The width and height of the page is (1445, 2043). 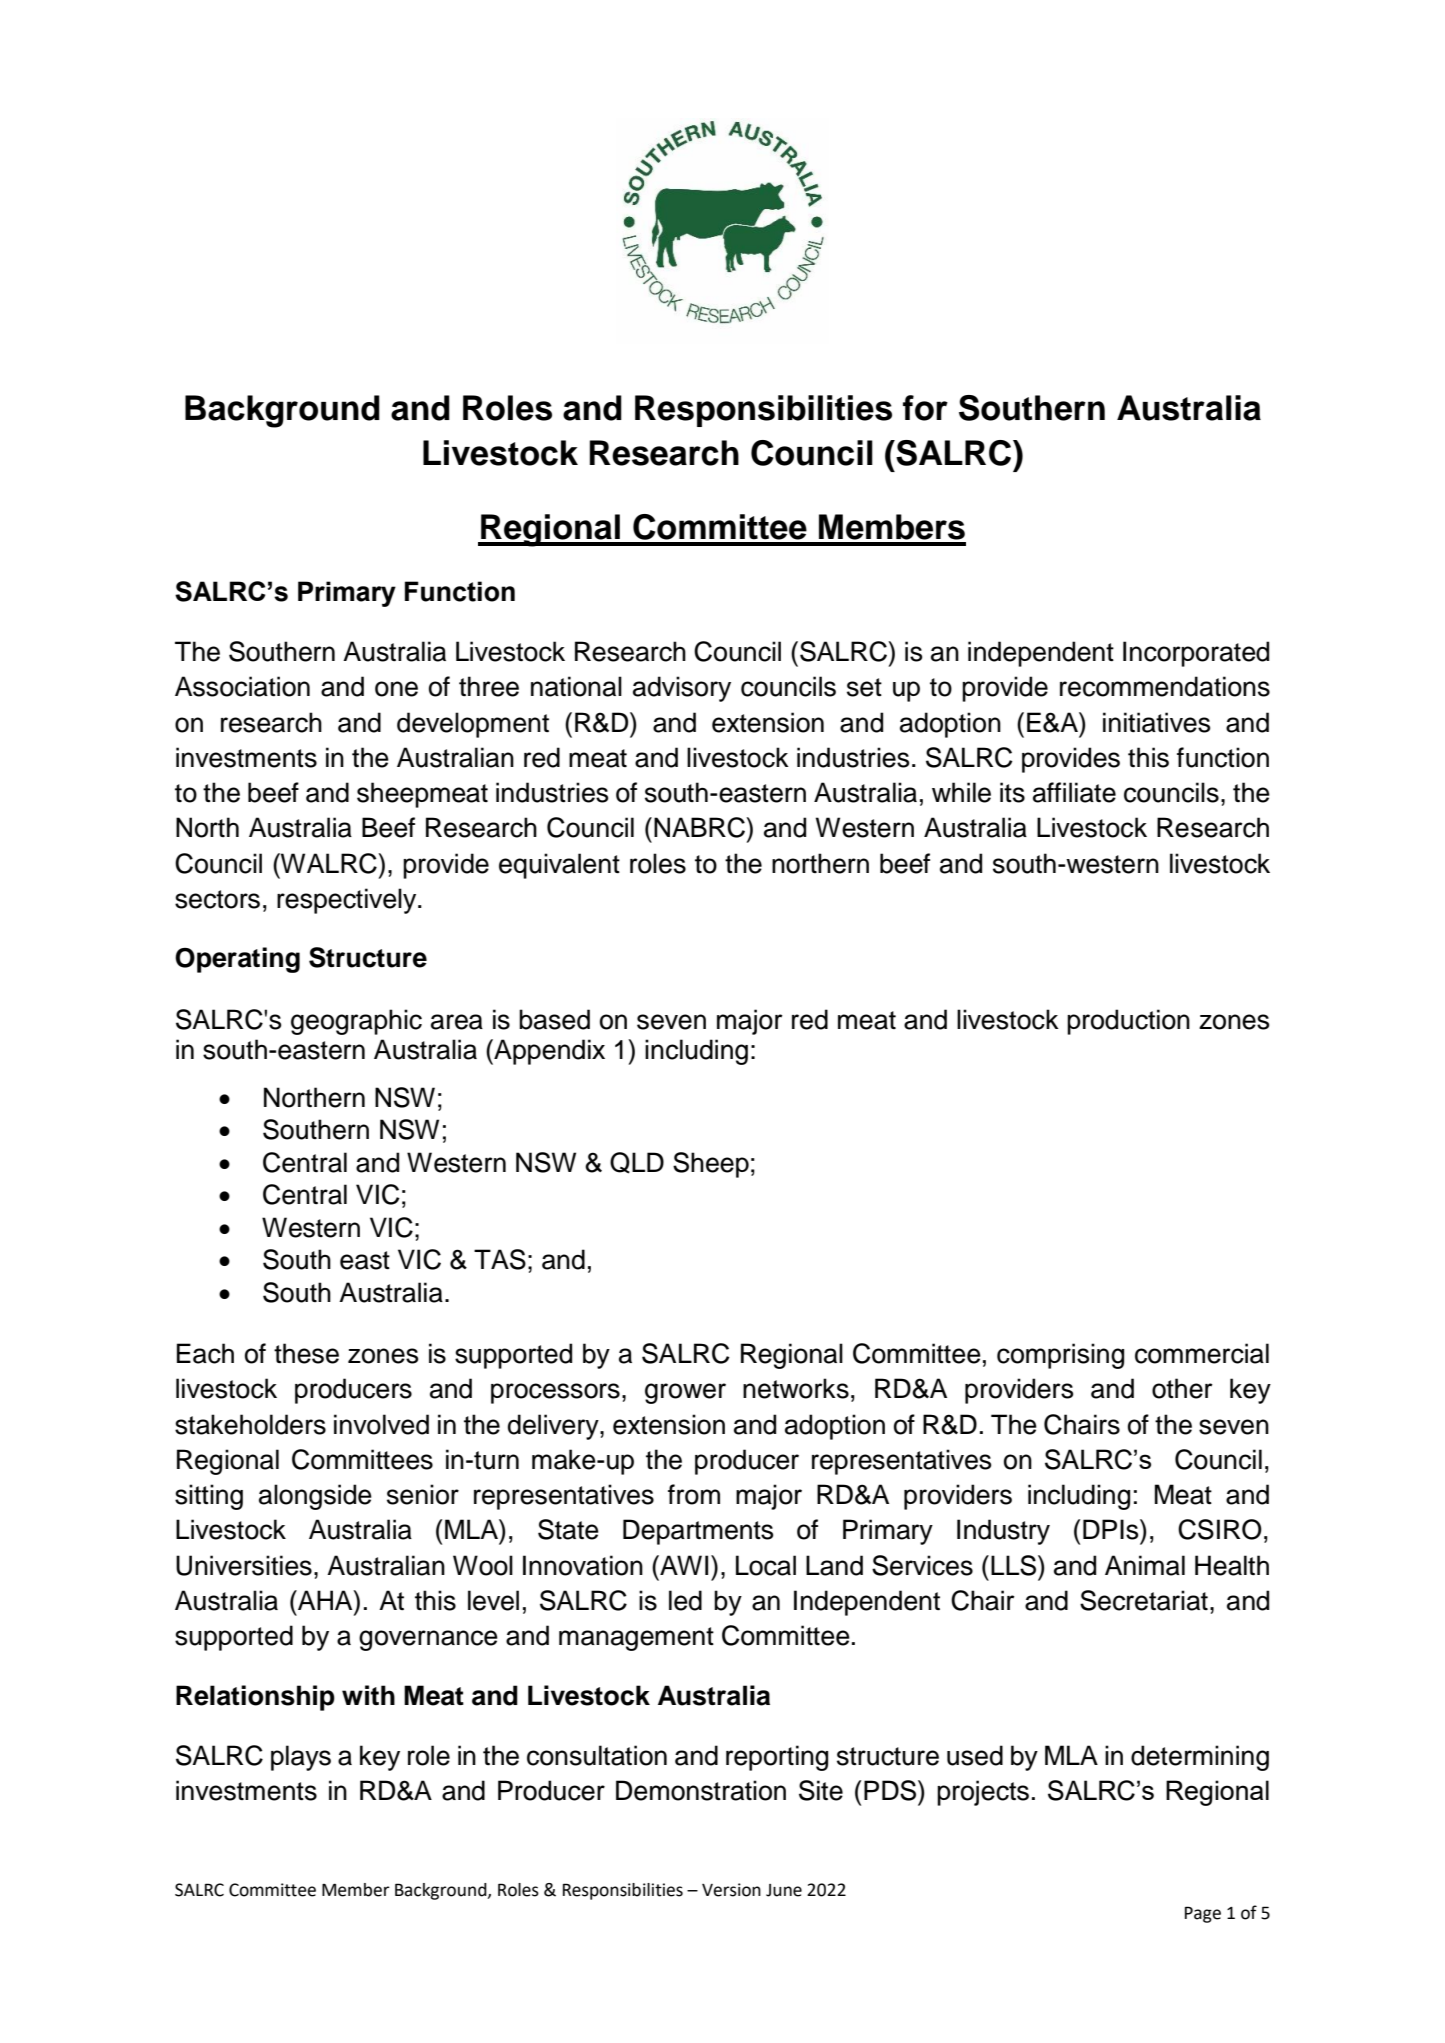 What do you see at coordinates (731, 1890) in the page?
I see `Version` at bounding box center [731, 1890].
